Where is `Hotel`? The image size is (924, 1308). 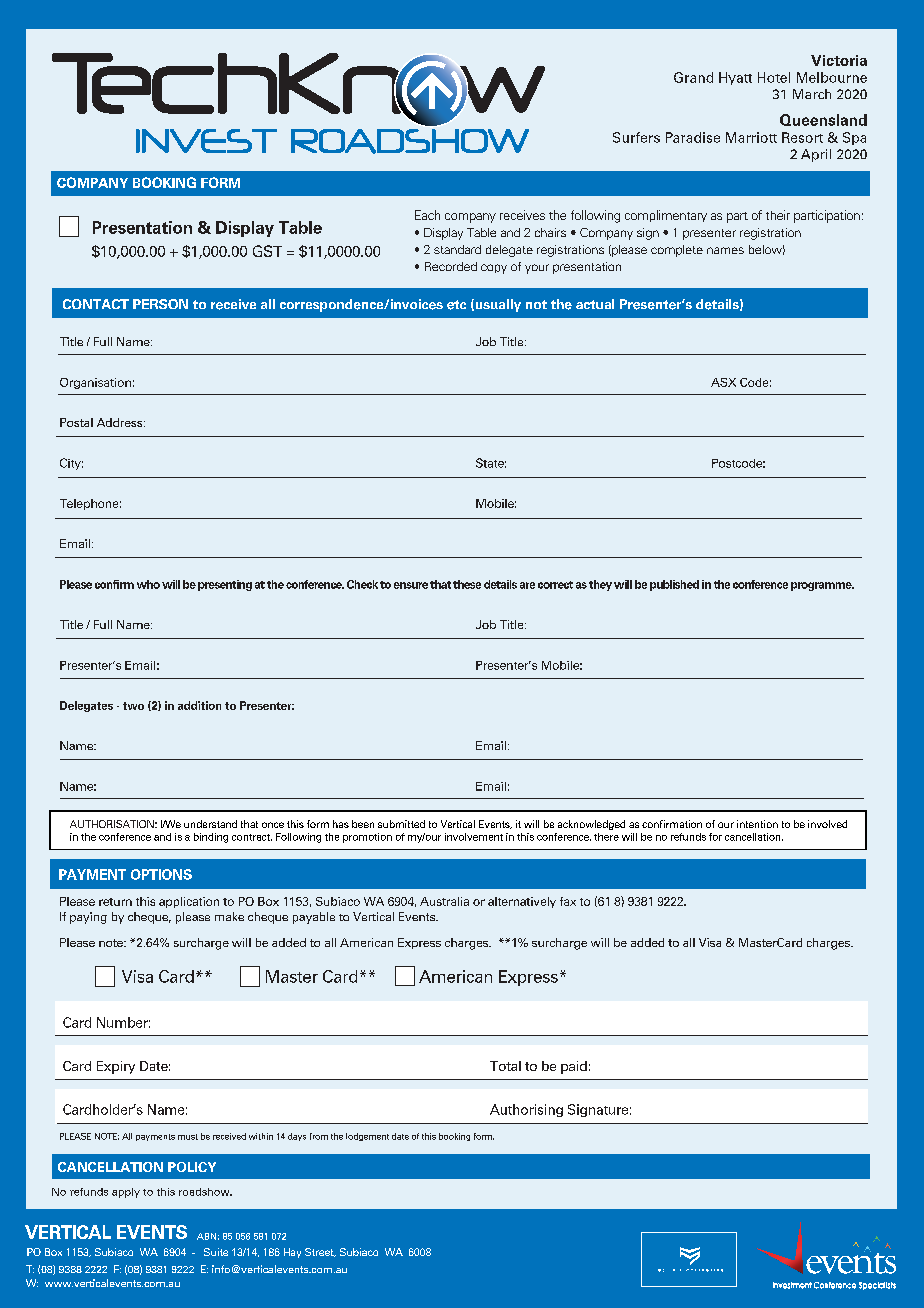 Hotel is located at coordinates (774, 77).
